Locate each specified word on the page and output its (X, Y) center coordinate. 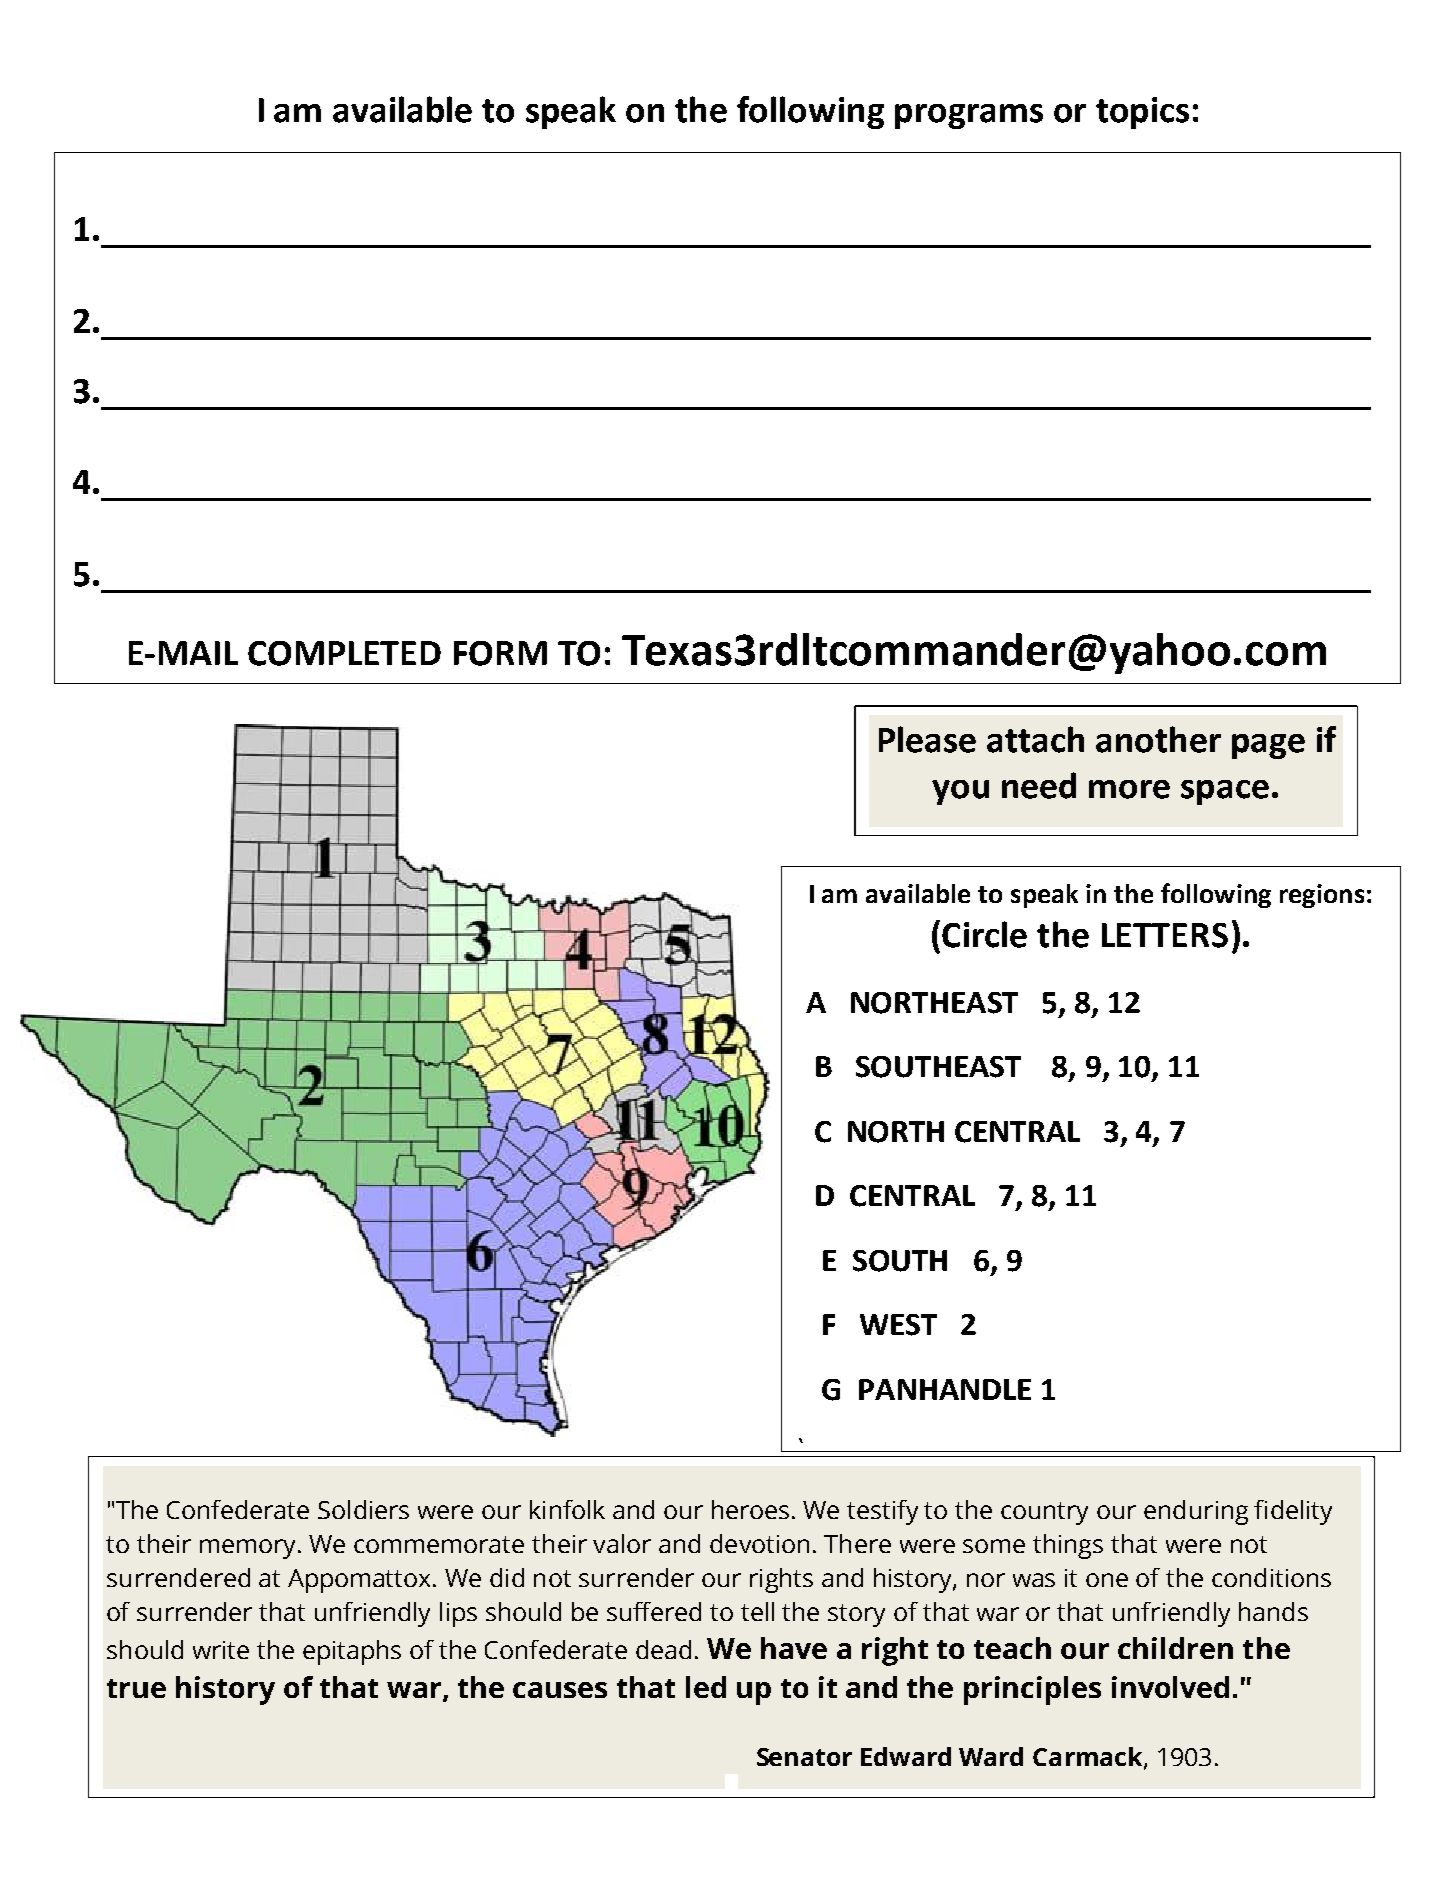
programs (969, 116)
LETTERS (1165, 935)
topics (1142, 113)
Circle (984, 934)
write (221, 1650)
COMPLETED (344, 653)
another (1158, 739)
